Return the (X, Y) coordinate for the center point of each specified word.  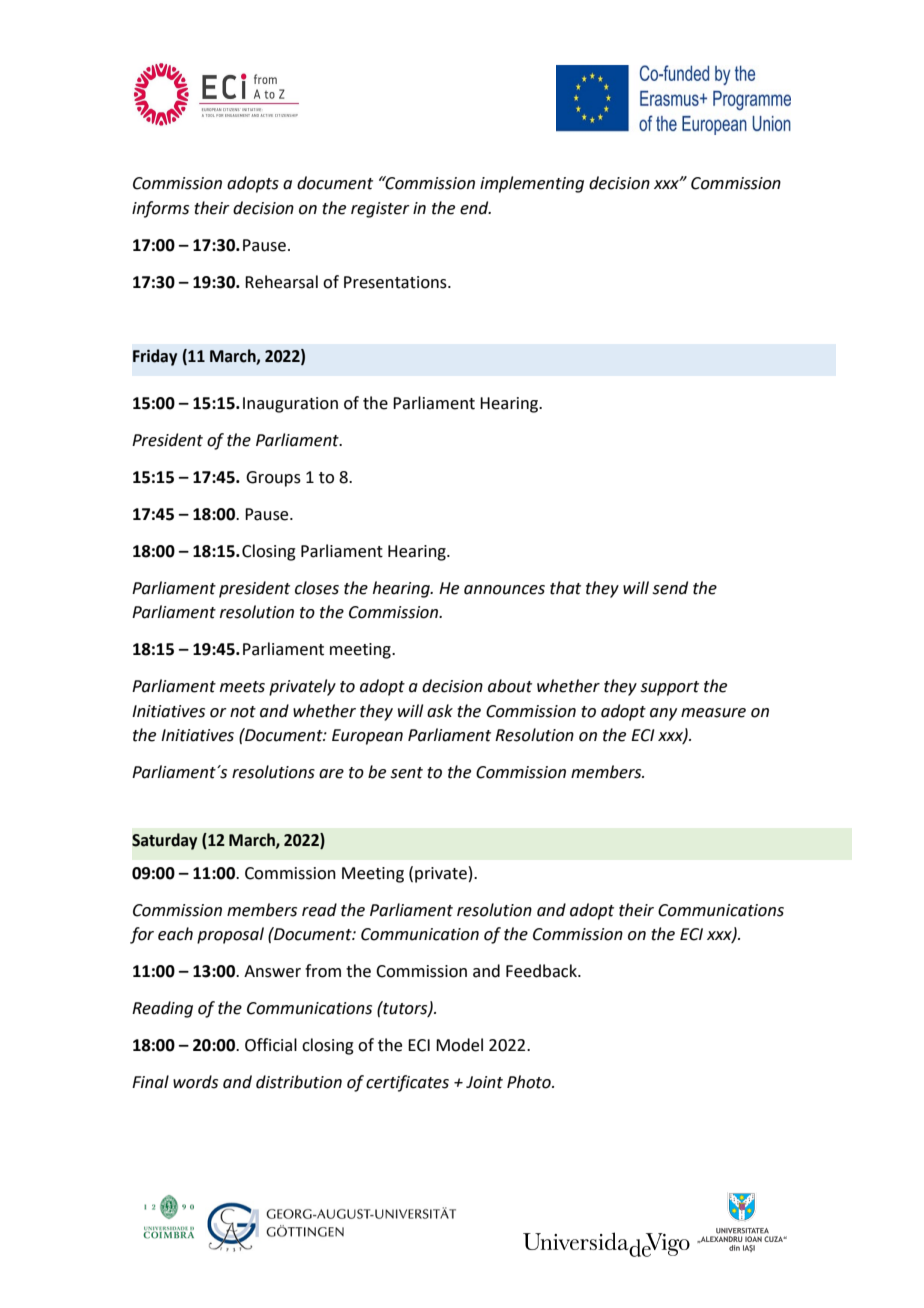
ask (440, 711)
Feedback (542, 971)
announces (504, 590)
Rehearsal (281, 282)
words (195, 1082)
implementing (532, 184)
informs (160, 209)
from (323, 971)
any (663, 714)
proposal (230, 935)
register (380, 210)
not (243, 712)
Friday (155, 357)
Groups (273, 479)
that (565, 588)
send (670, 588)
